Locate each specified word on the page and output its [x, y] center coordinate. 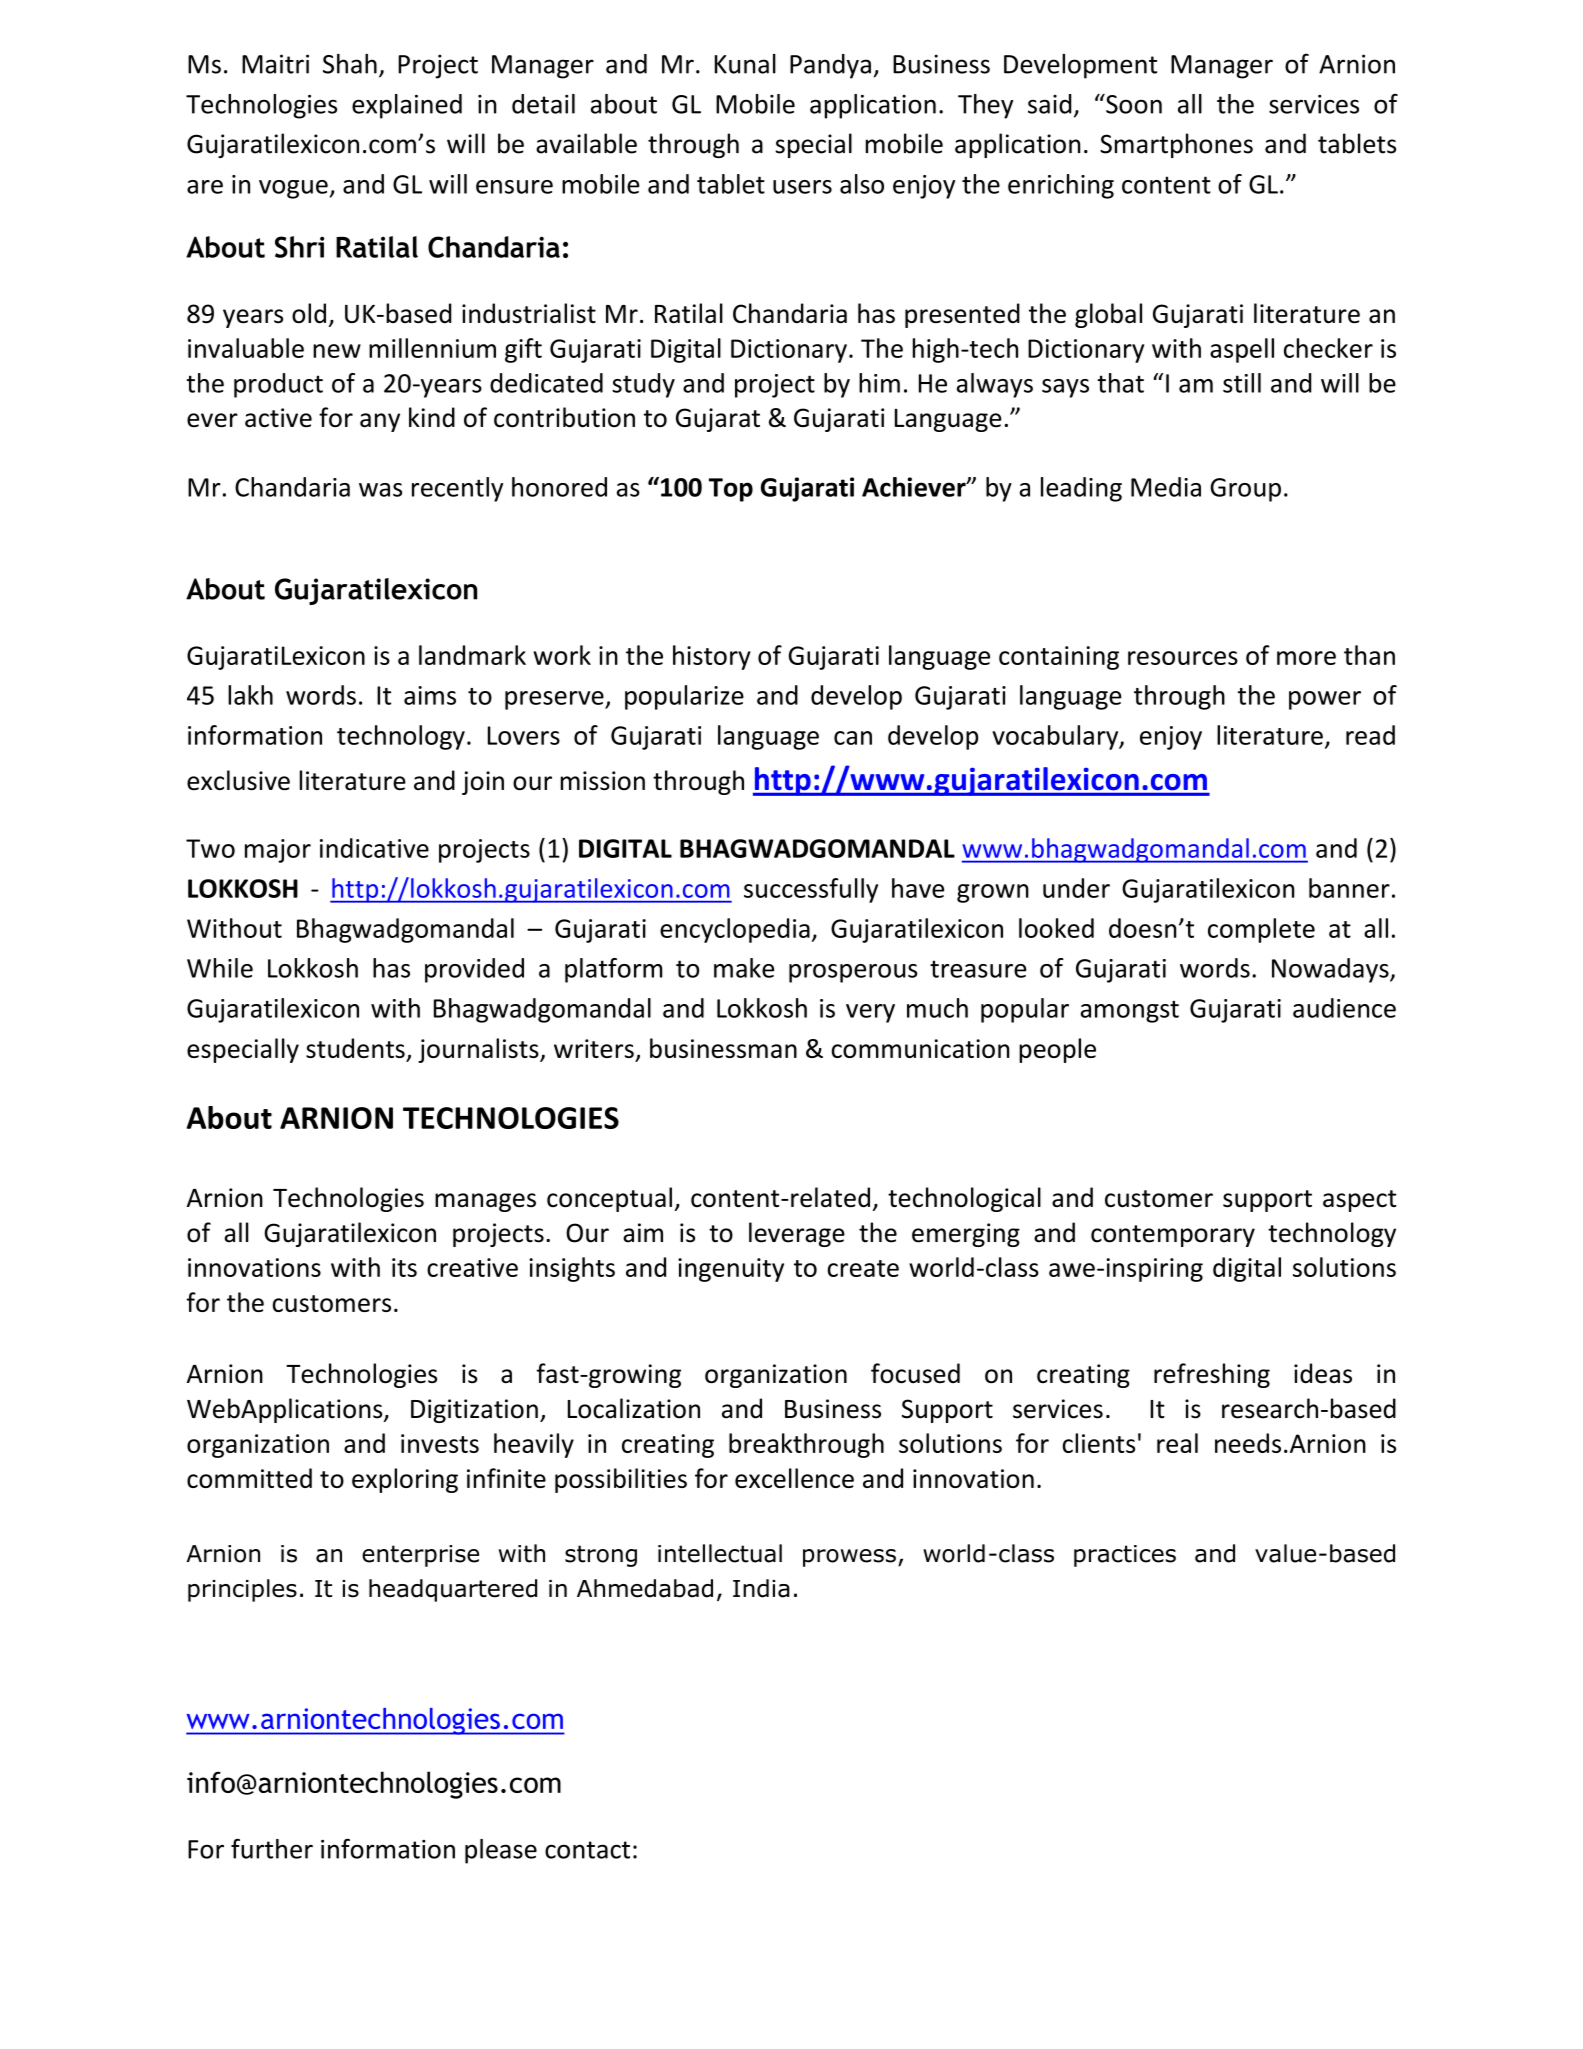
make [744, 968]
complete [1261, 930]
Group [1245, 490]
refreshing [1212, 1375]
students [355, 1048]
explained [407, 106]
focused [915, 1373]
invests [440, 1443]
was [380, 490]
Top [731, 490]
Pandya [830, 66]
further [272, 1848]
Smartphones [1176, 145]
